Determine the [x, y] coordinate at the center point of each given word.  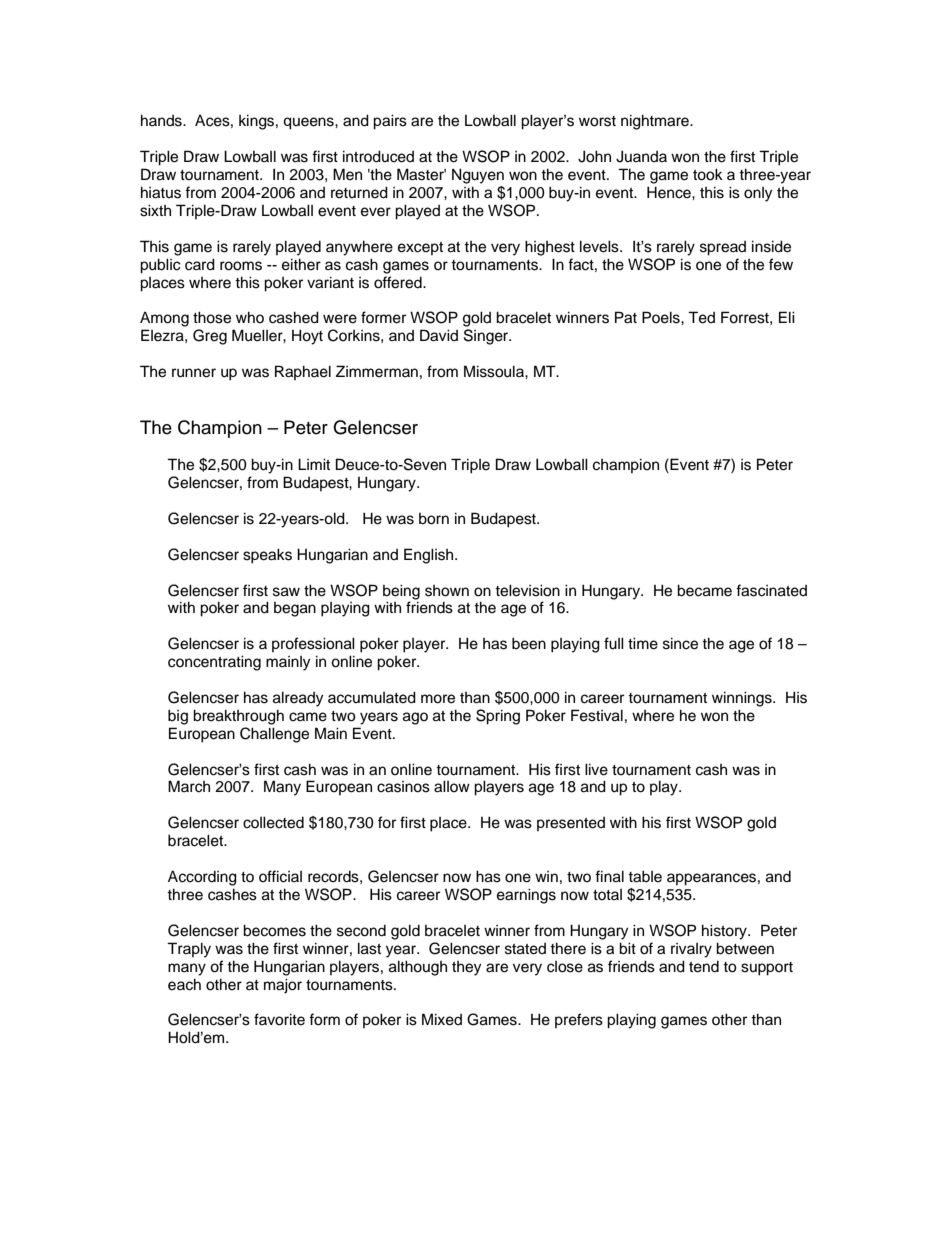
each [184, 984]
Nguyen [478, 176]
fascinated [771, 590]
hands [162, 120]
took [708, 174]
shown [447, 591]
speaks [267, 556]
